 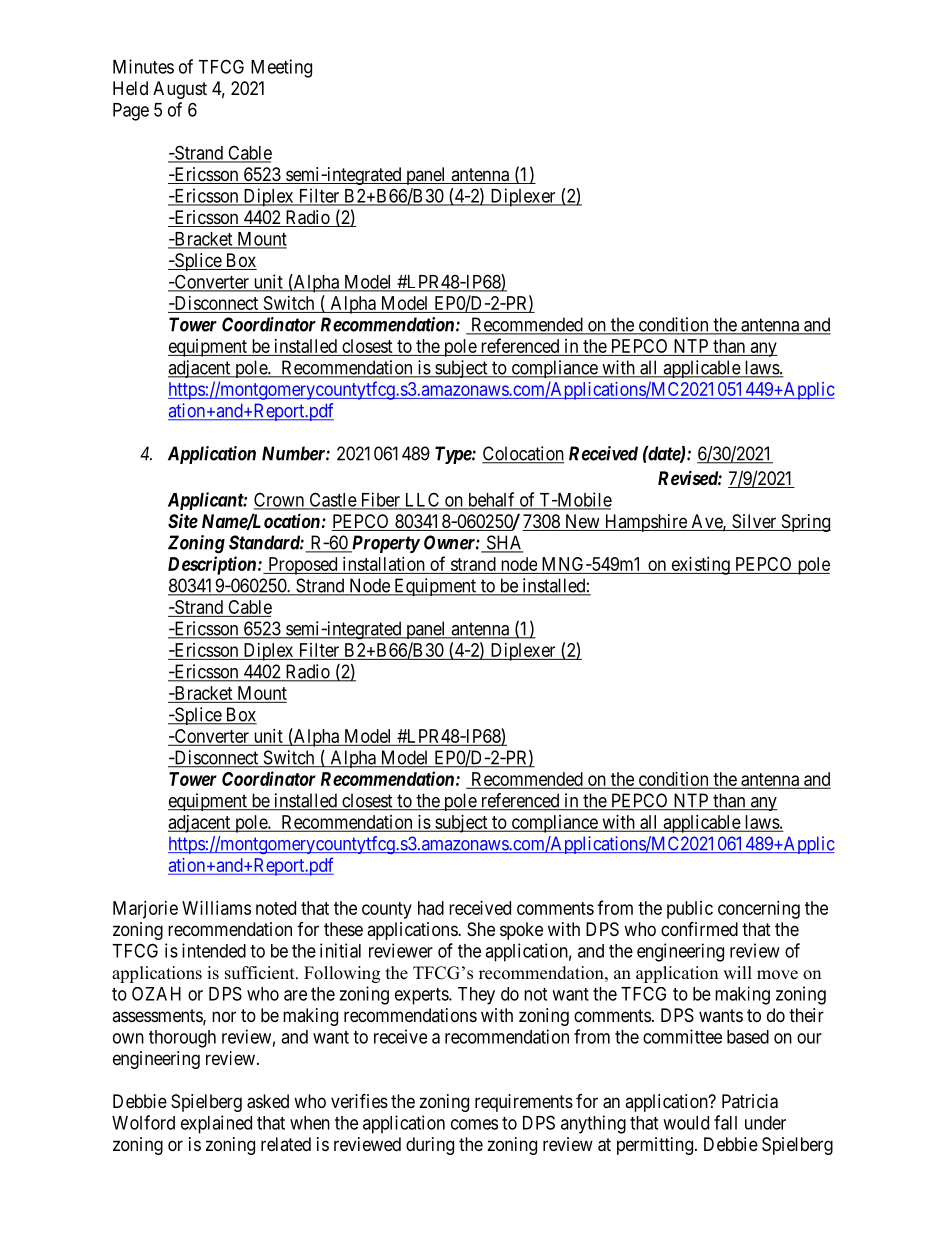 I want to click on existing, so click(x=700, y=566).
